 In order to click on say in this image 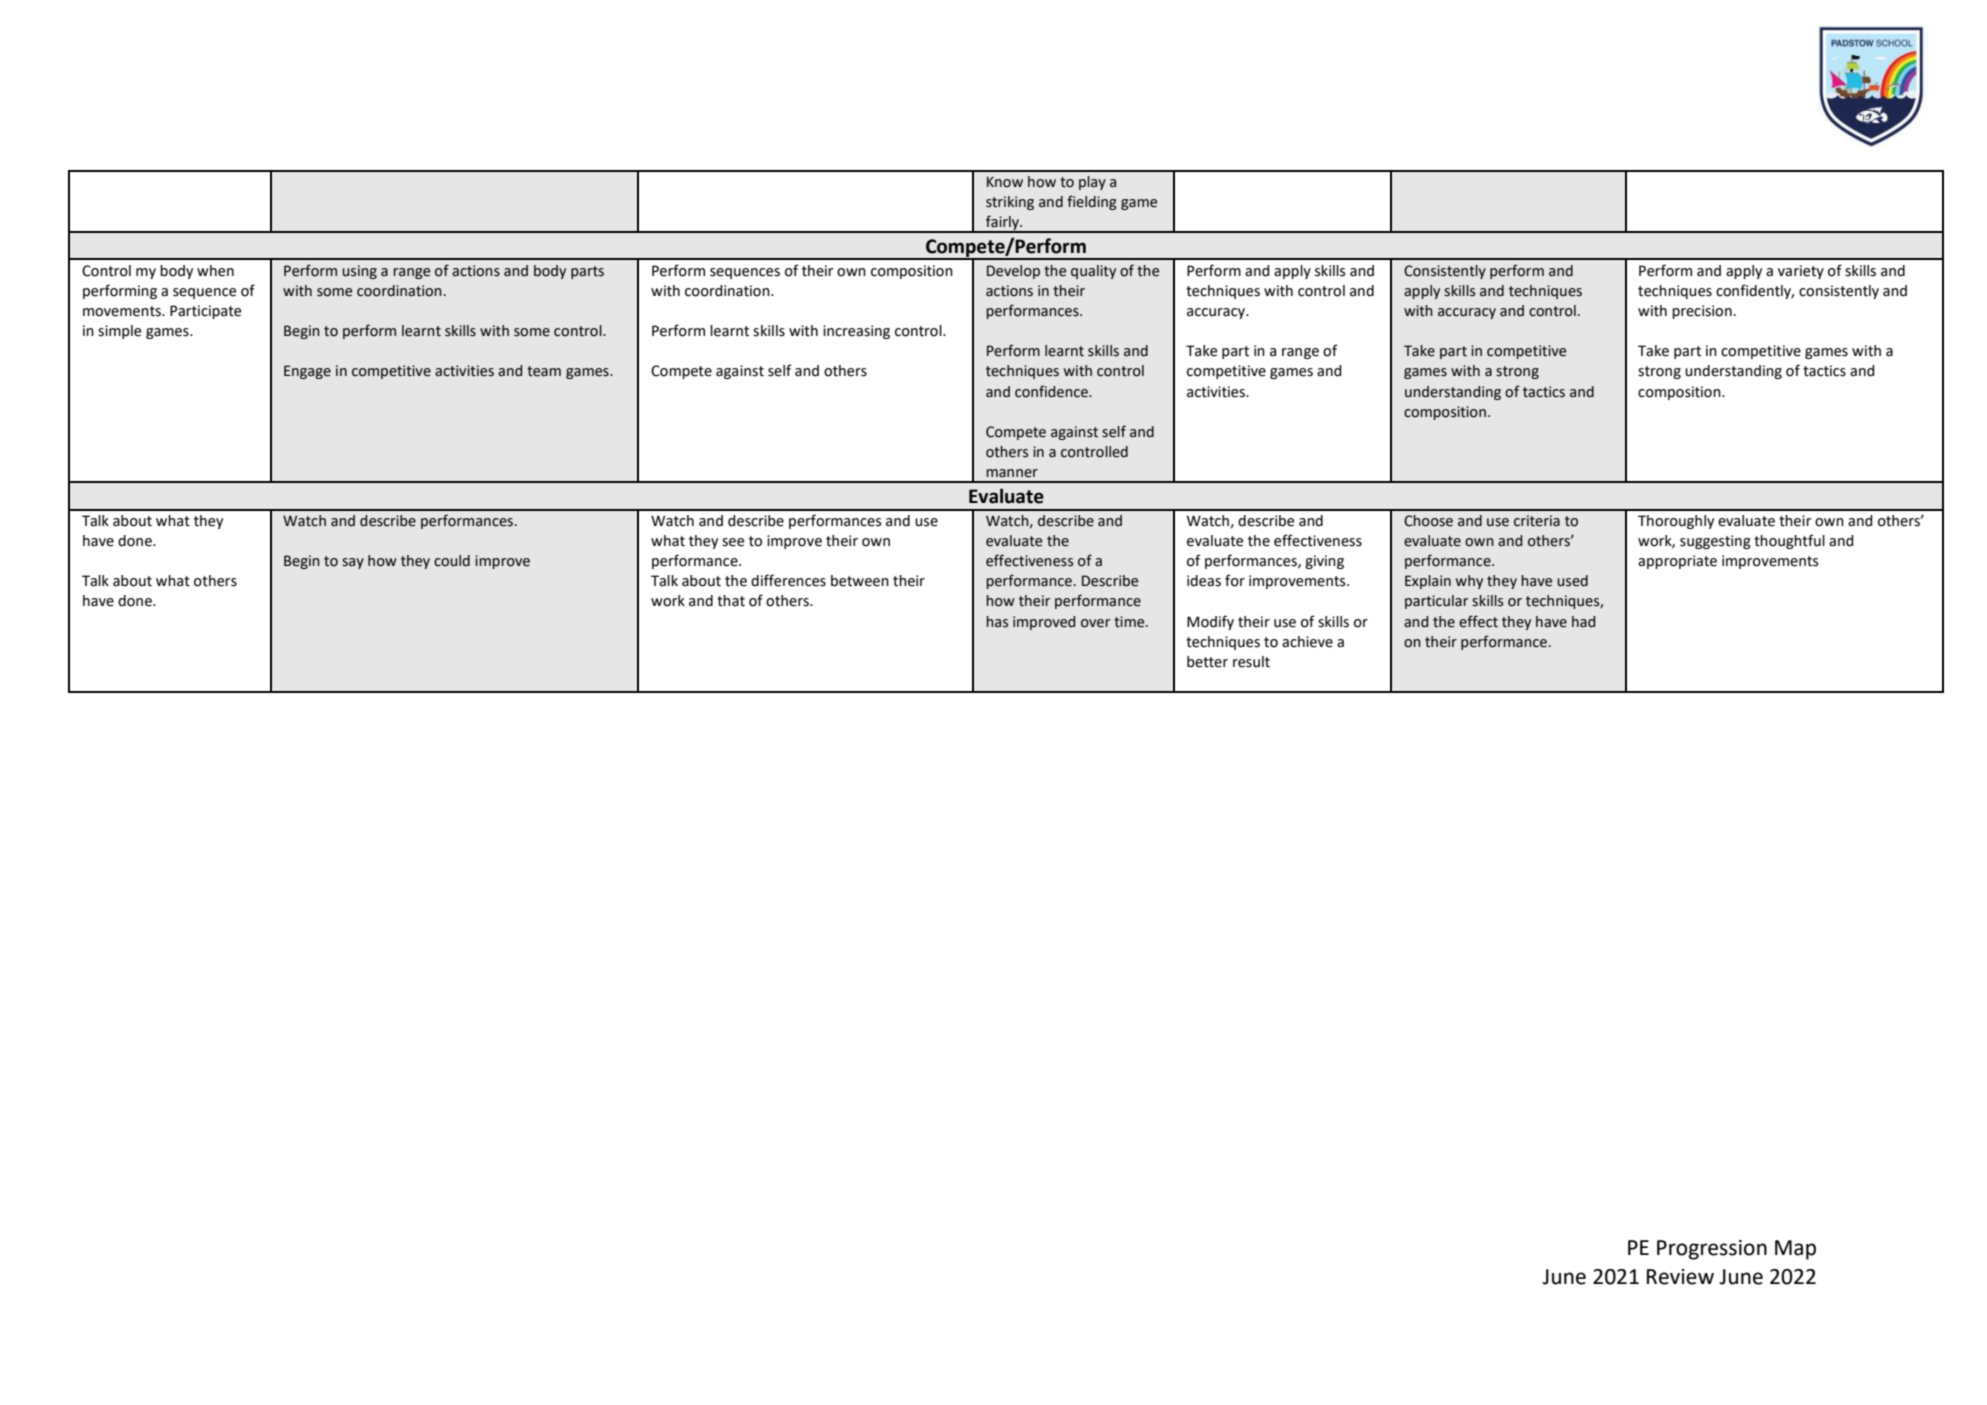, I will do `click(353, 563)`.
